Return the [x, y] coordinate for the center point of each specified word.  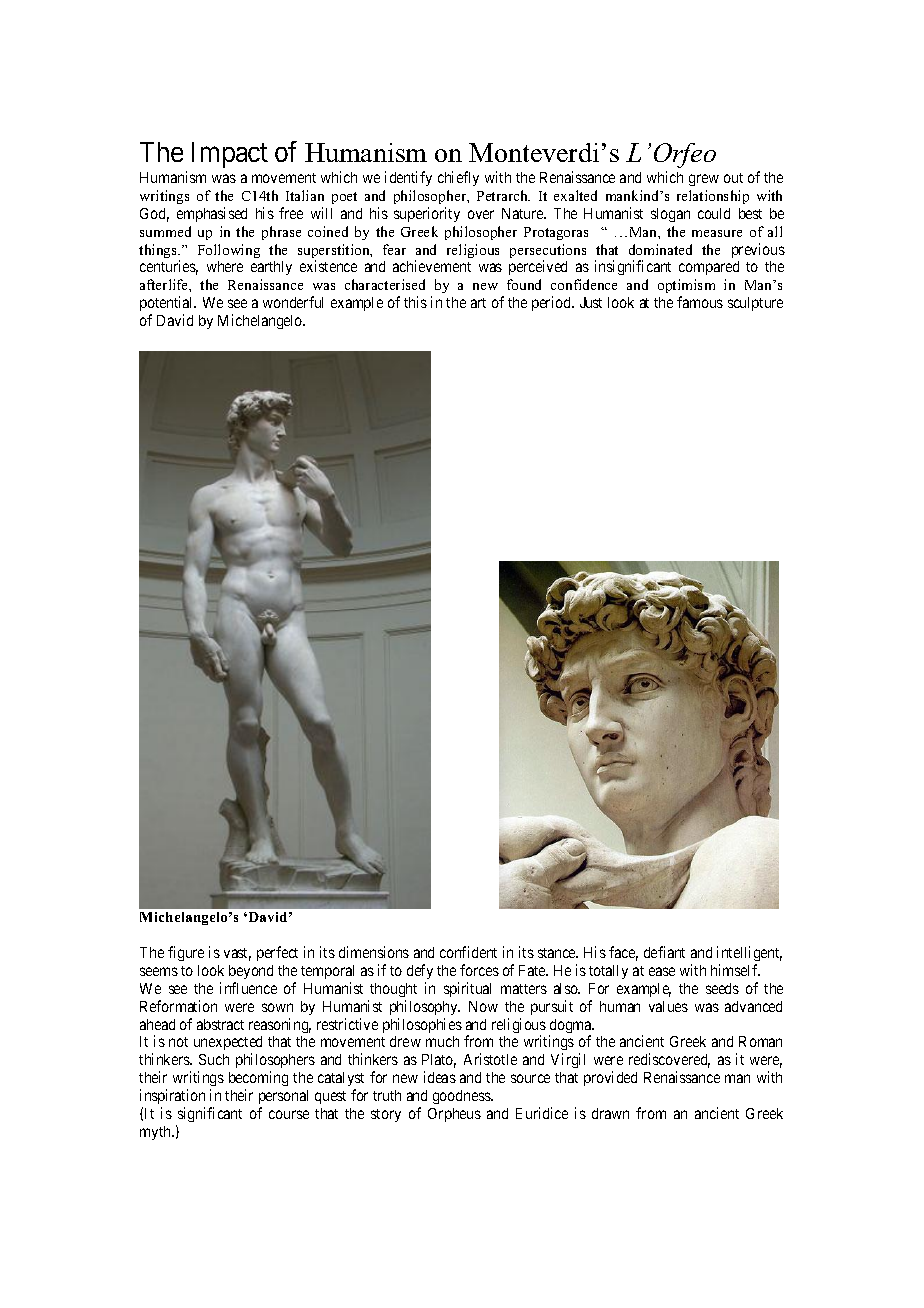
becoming [258, 1080]
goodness [462, 1097]
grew [704, 180]
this [415, 302]
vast [237, 954]
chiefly [458, 178]
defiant [664, 952]
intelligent [749, 953]
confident [468, 952]
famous [700, 302]
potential [168, 303]
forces [479, 970]
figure [186, 953]
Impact [230, 155]
